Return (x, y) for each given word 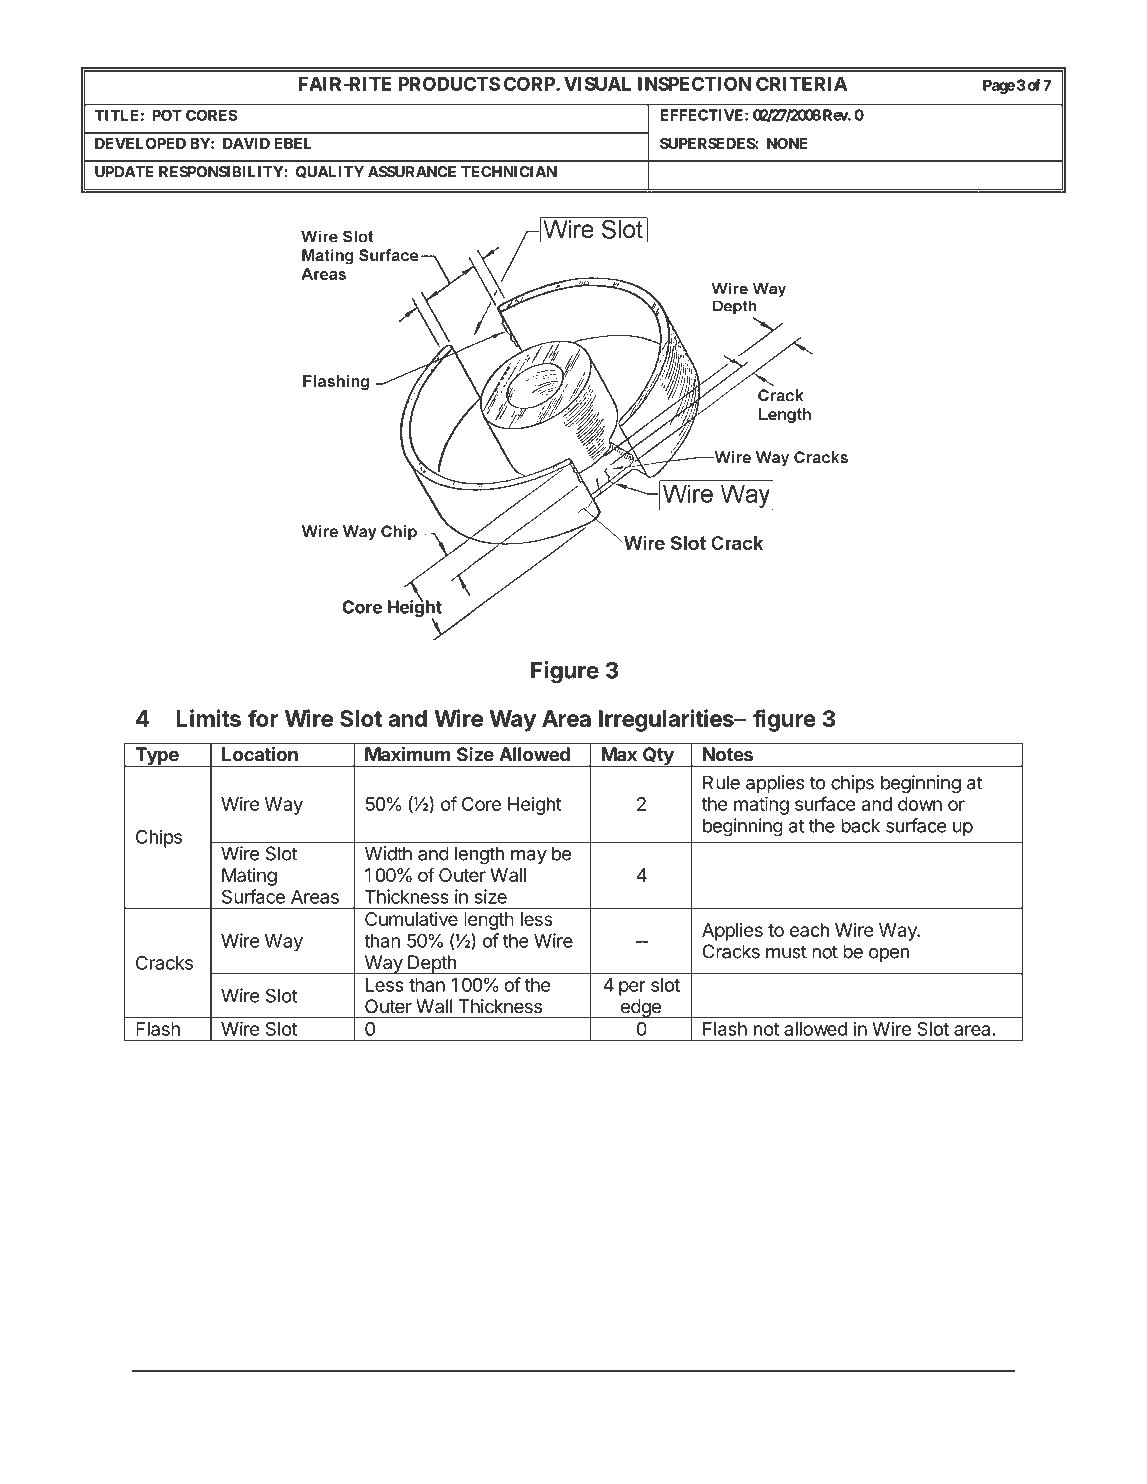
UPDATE (124, 172)
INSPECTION (694, 84)
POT (167, 115)
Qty (658, 757)
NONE (787, 143)
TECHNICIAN (509, 172)
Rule (721, 782)
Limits (209, 718)
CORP (530, 84)
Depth (432, 965)
